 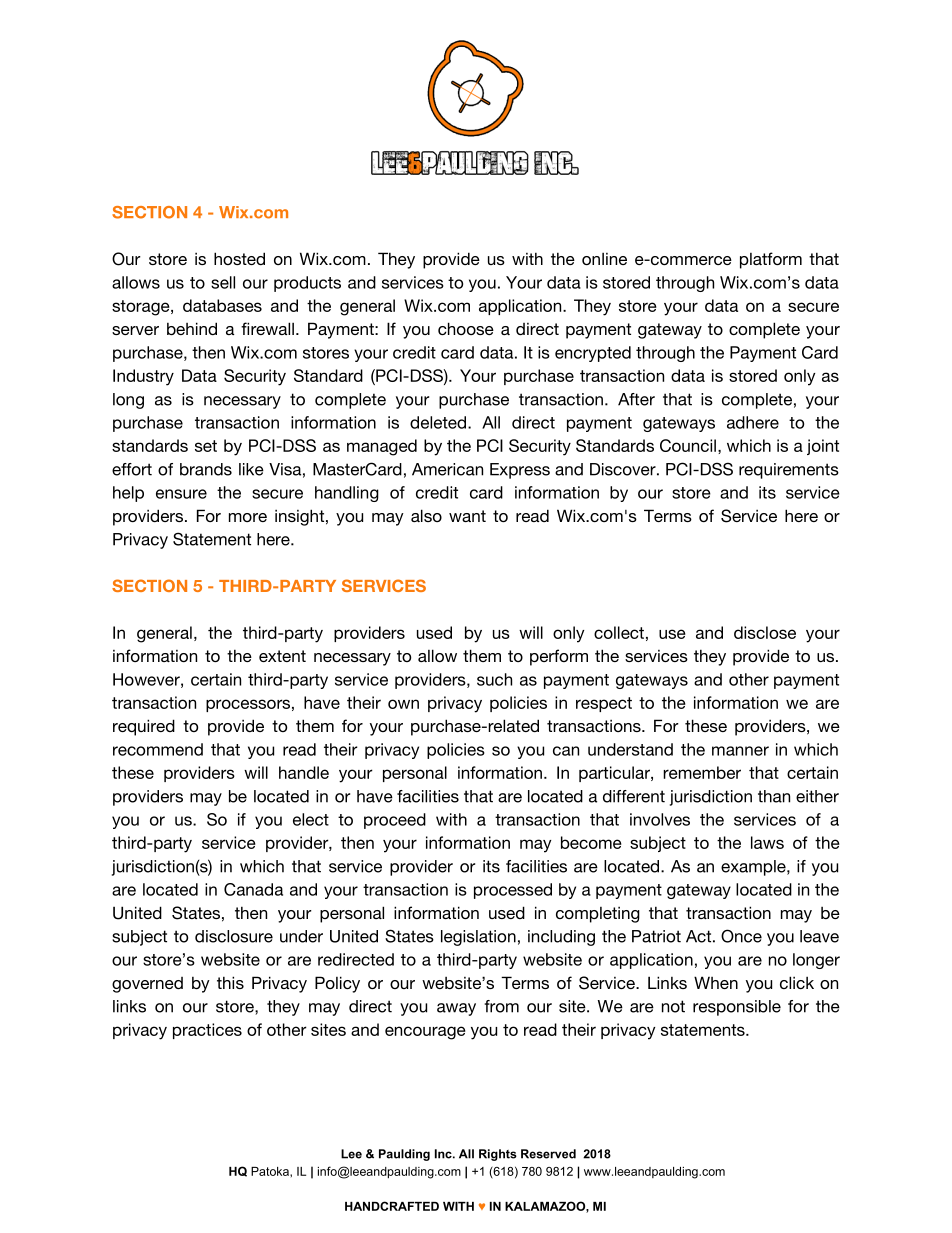 I want to click on sell, so click(x=223, y=282).
